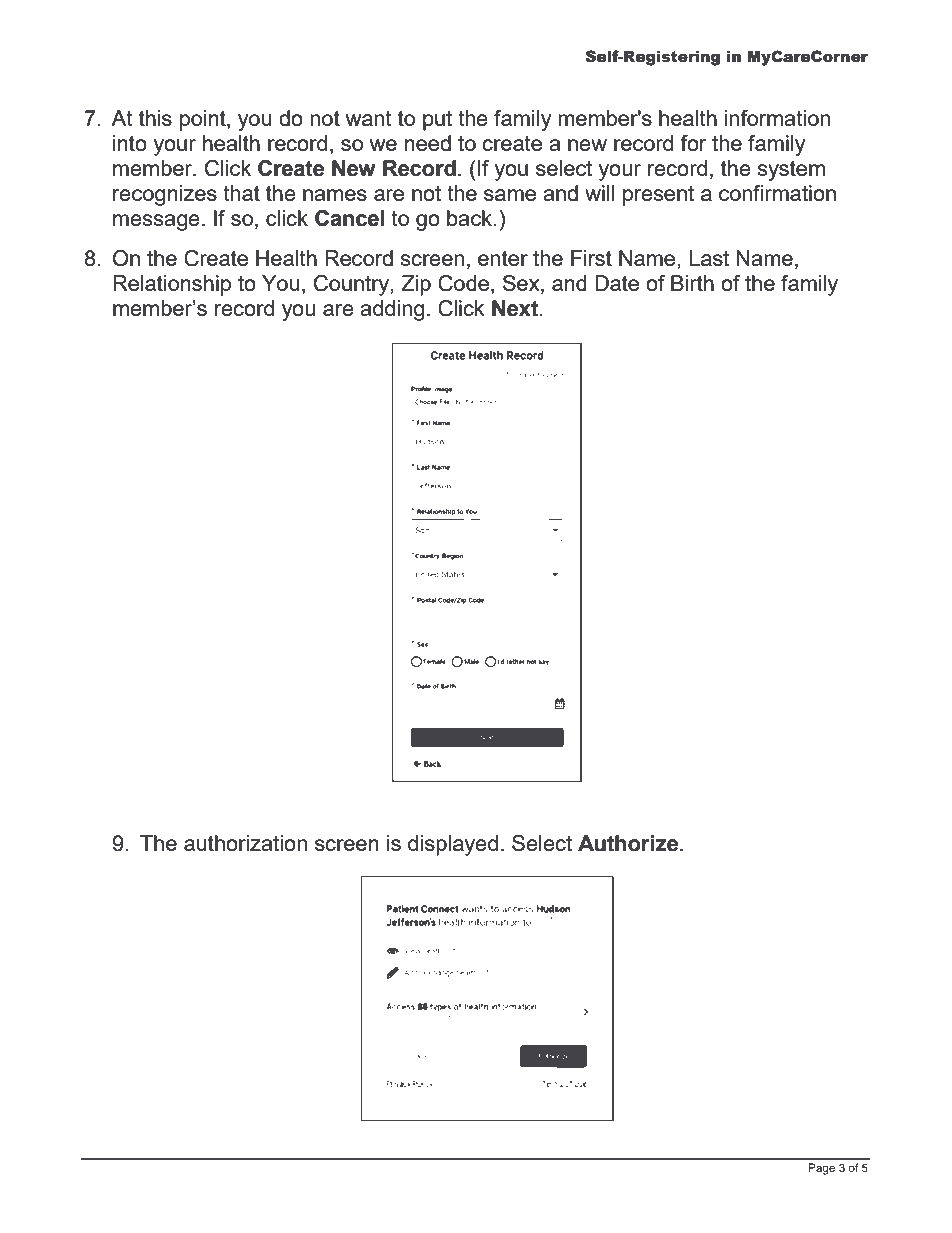  Describe the element at coordinates (516, 308) in the screenshot. I see `Next` at that location.
